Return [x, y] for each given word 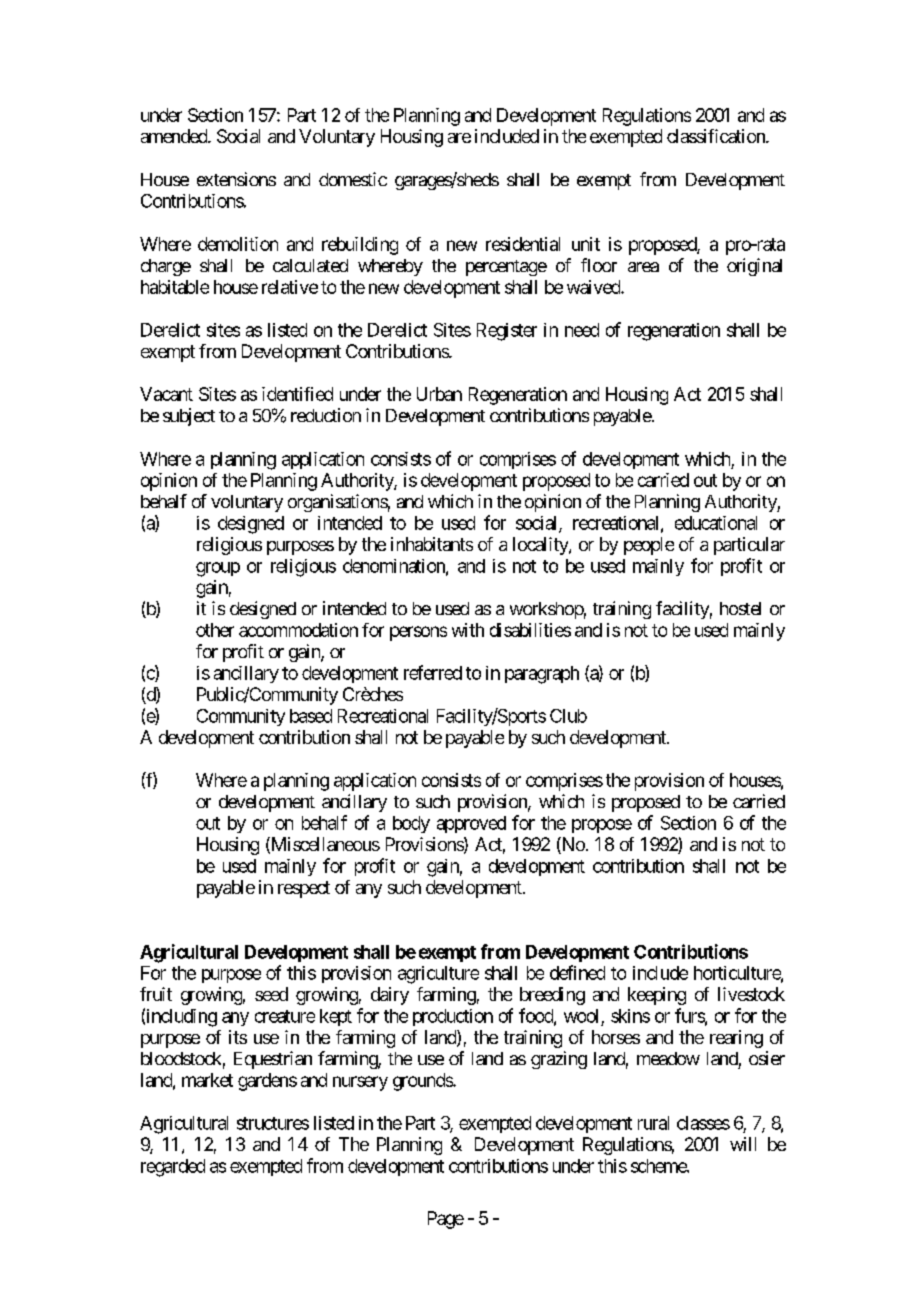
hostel [740, 608]
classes [703, 1123]
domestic [353, 179]
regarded [173, 1168]
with [468, 630]
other [215, 630]
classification [717, 136]
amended [175, 136]
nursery [360, 1083]
